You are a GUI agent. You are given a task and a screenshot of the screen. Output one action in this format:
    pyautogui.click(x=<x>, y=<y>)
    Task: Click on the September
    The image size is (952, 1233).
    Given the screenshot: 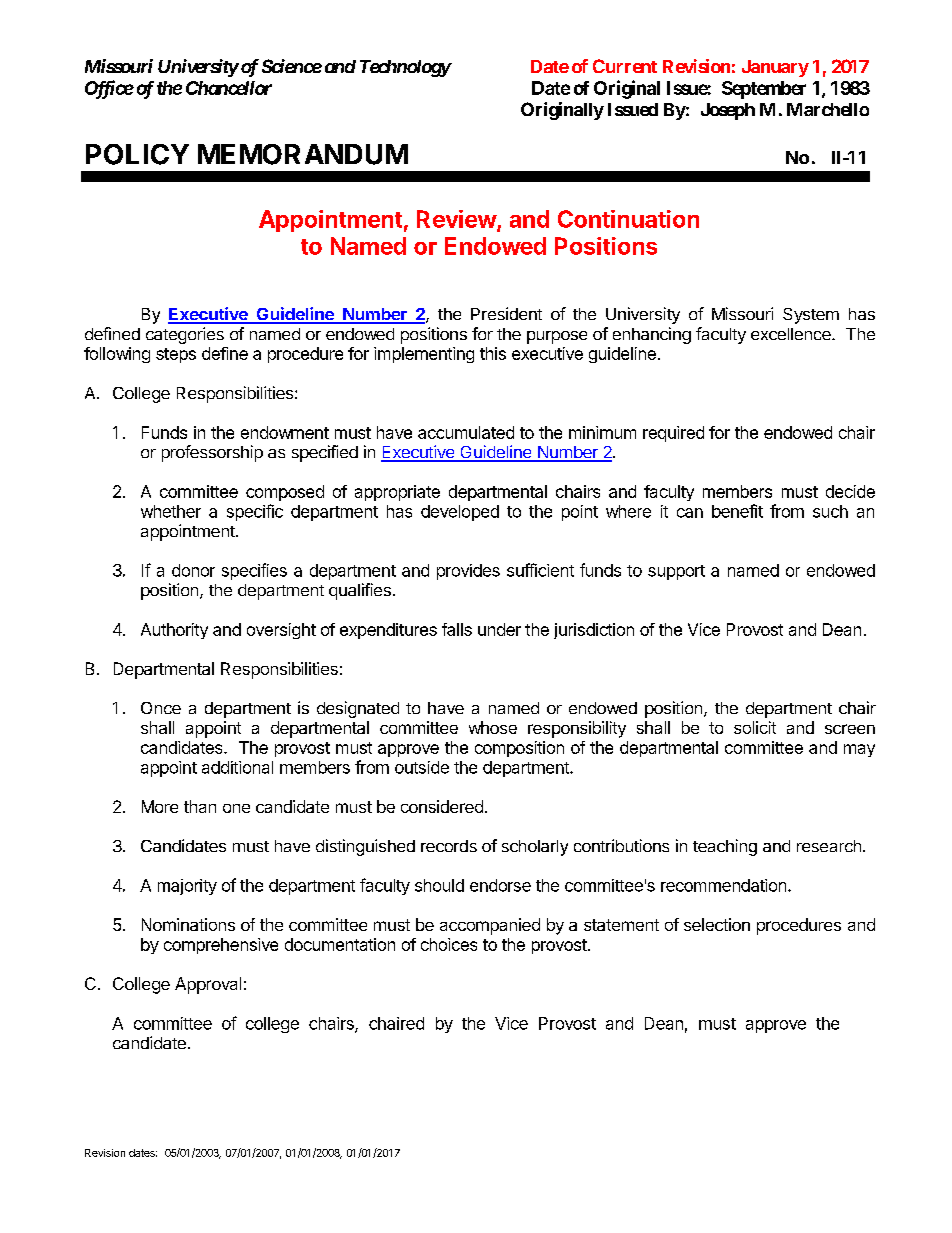 What is the action you would take?
    pyautogui.click(x=764, y=90)
